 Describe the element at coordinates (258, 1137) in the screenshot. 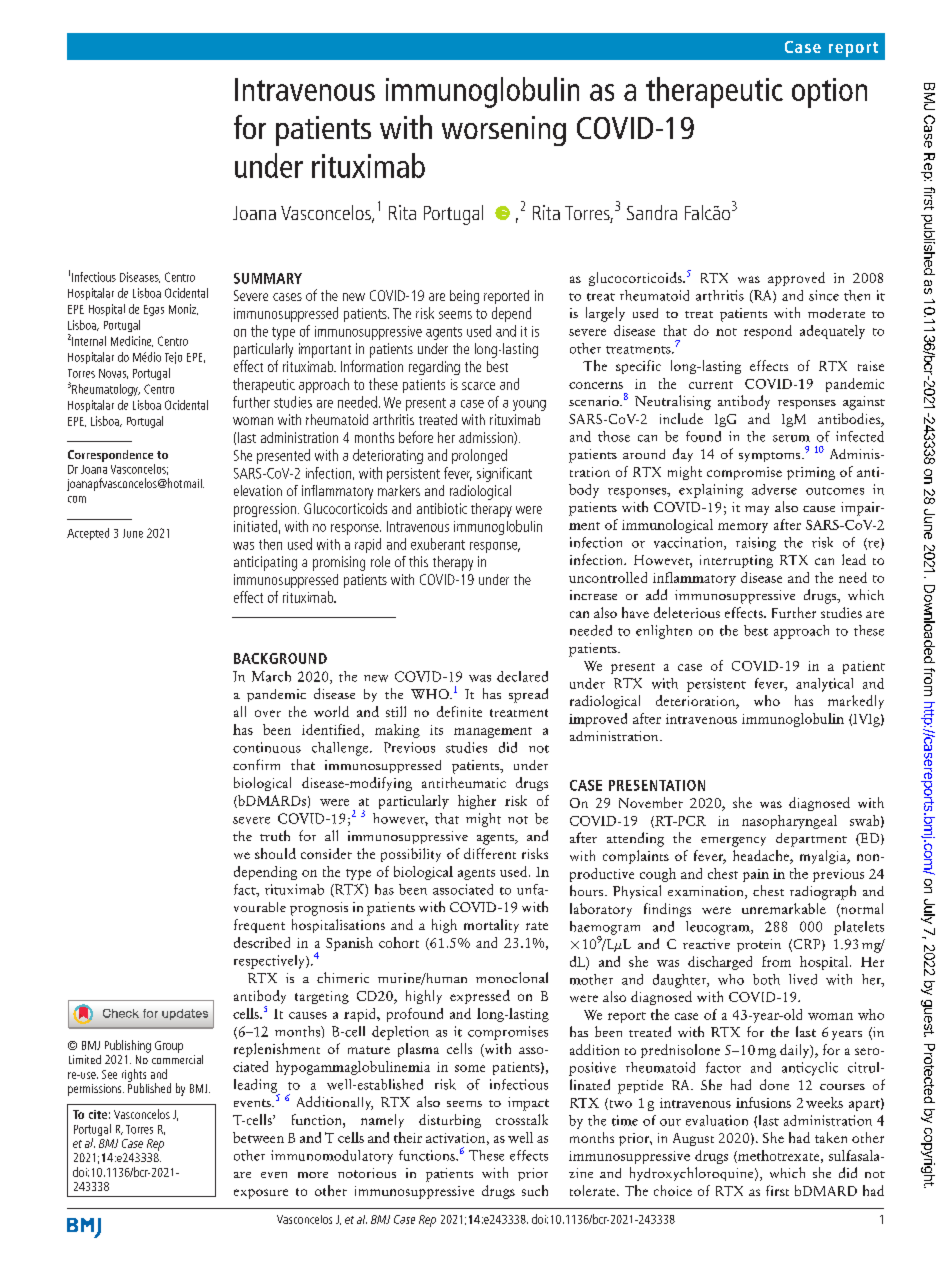

I see `between` at that location.
